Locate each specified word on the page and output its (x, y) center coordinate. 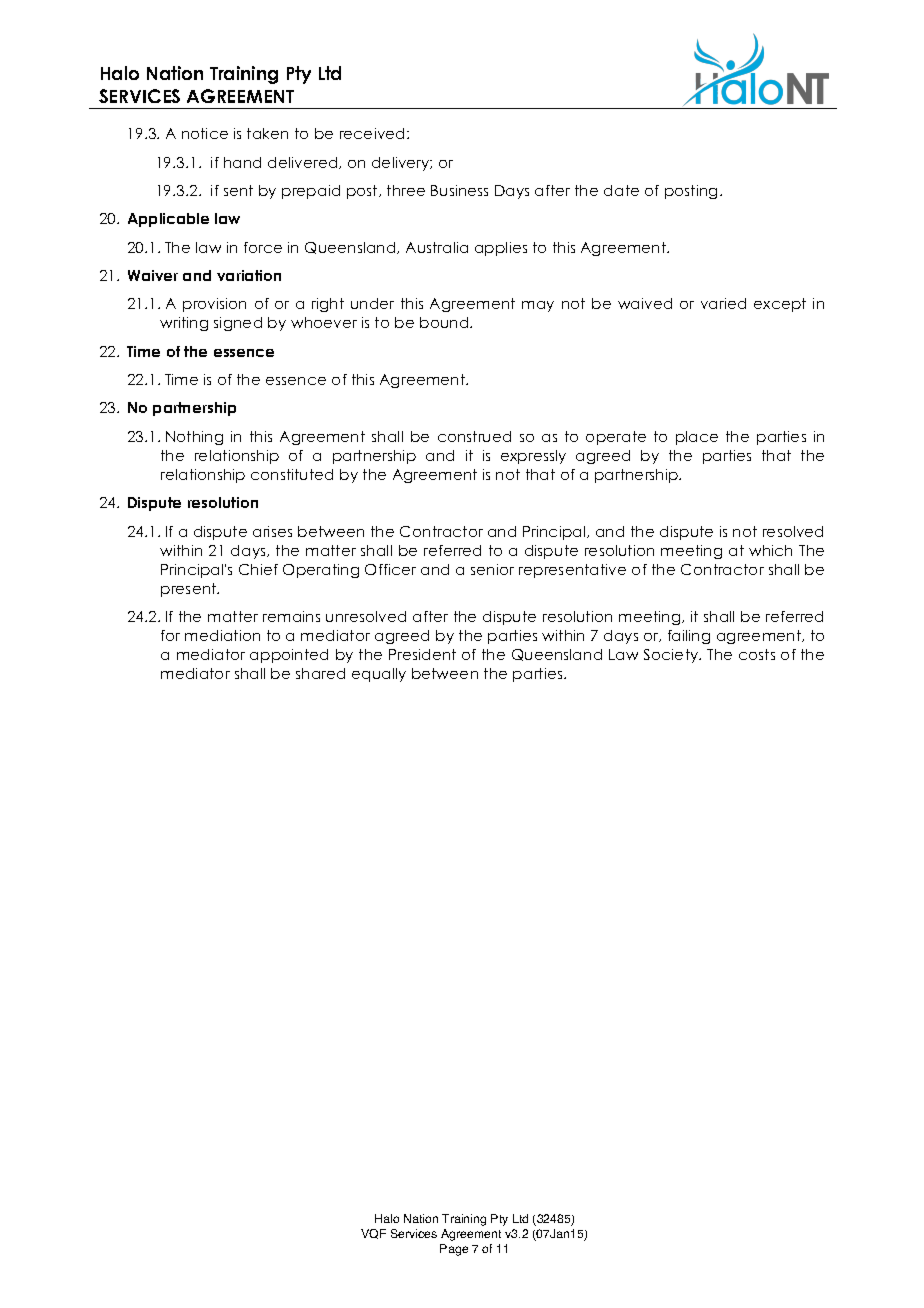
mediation (222, 635)
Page (454, 1250)
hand (242, 162)
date (621, 190)
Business (459, 190)
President (422, 654)
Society (672, 656)
